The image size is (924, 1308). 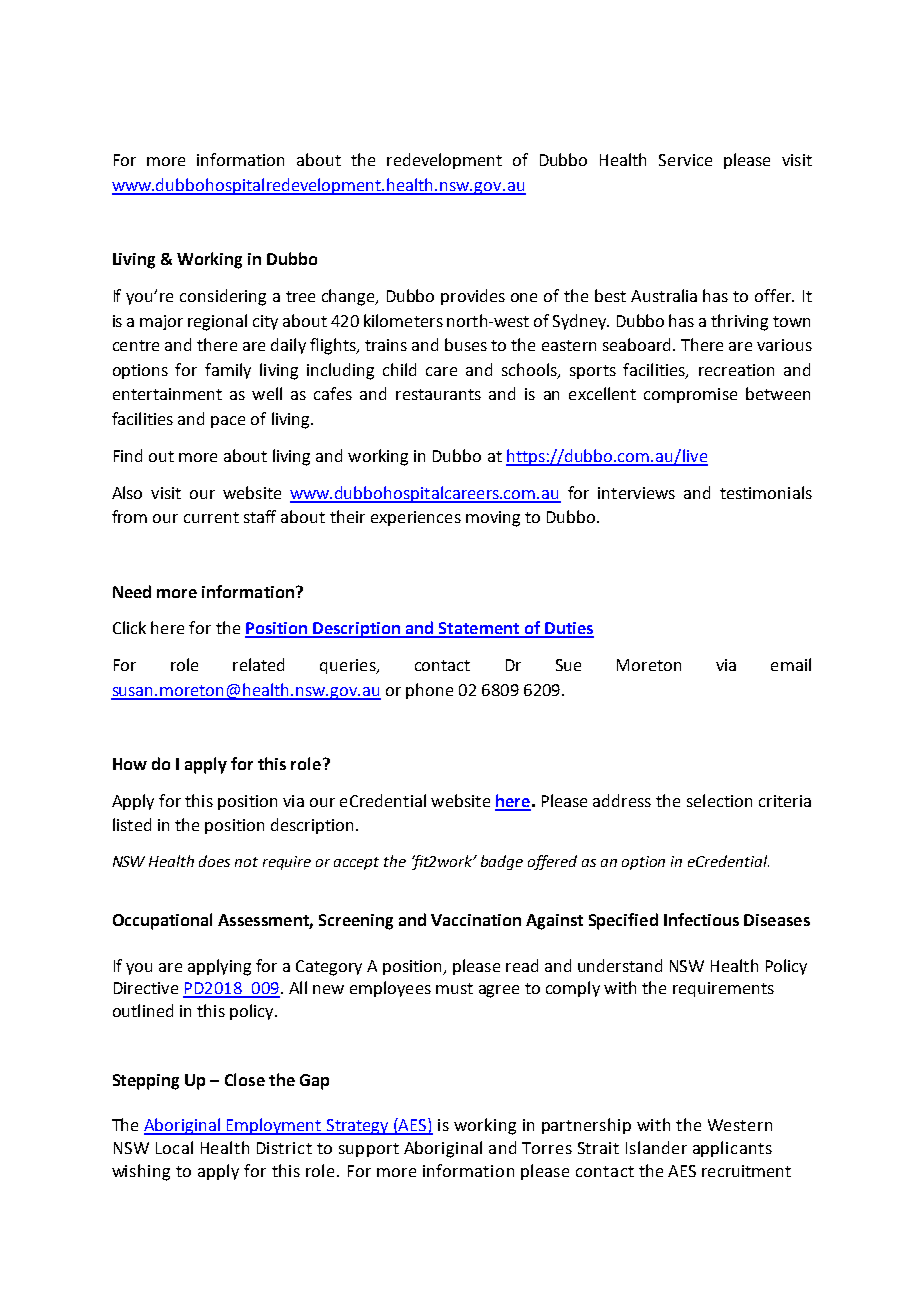 I want to click on moving, so click(x=493, y=519).
